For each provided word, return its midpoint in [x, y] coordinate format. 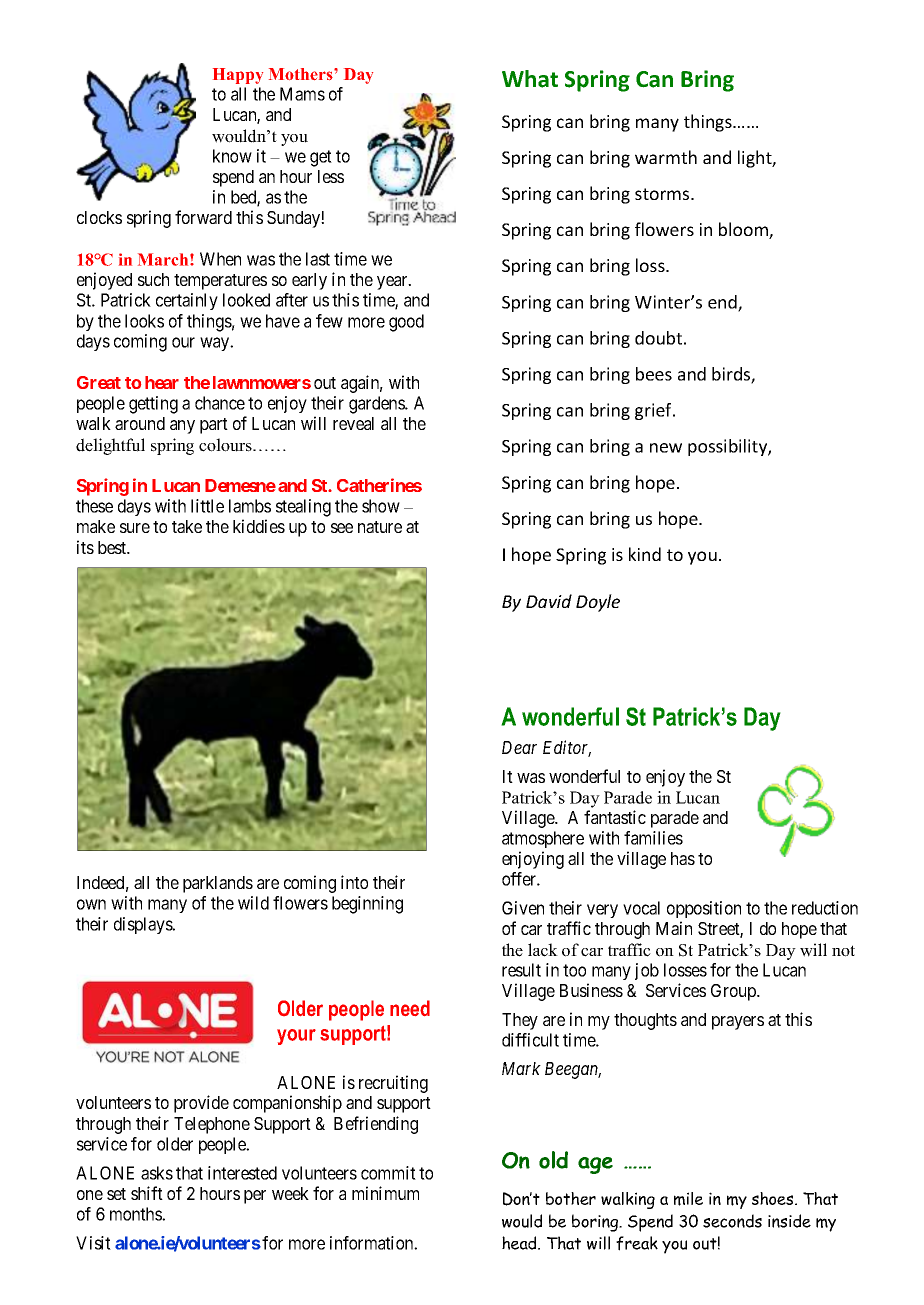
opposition [704, 909]
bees [654, 374]
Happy [238, 76]
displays [144, 925]
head [520, 1243]
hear [162, 382]
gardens [377, 405]
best [113, 547]
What [530, 79]
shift [147, 1193]
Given [523, 908]
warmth [666, 157]
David [549, 601]
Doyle [598, 603]
